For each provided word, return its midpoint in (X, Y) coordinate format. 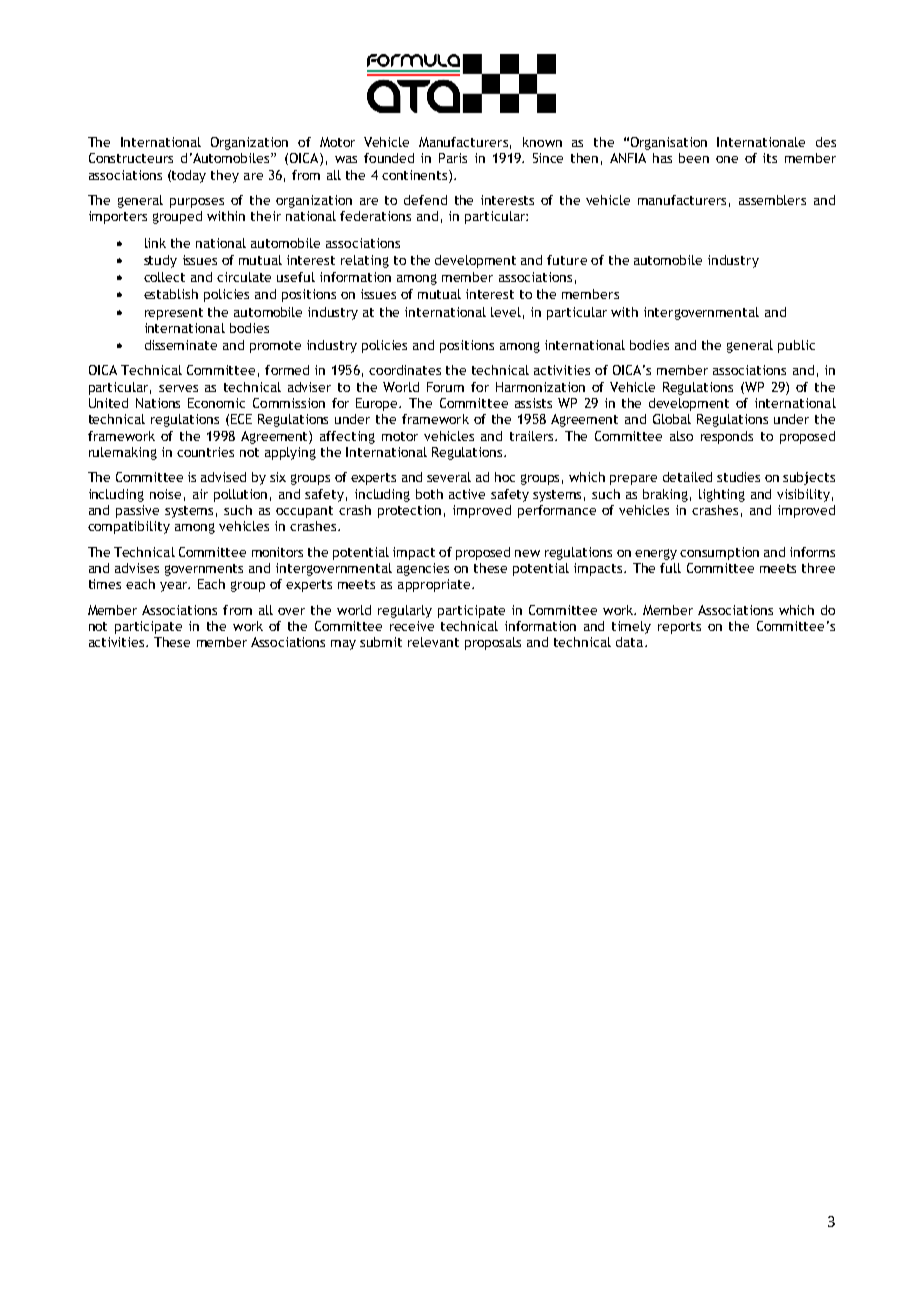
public (796, 346)
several (449, 477)
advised (223, 477)
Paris (453, 158)
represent (174, 314)
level (506, 312)
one (727, 159)
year (175, 587)
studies (738, 477)
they (225, 176)
